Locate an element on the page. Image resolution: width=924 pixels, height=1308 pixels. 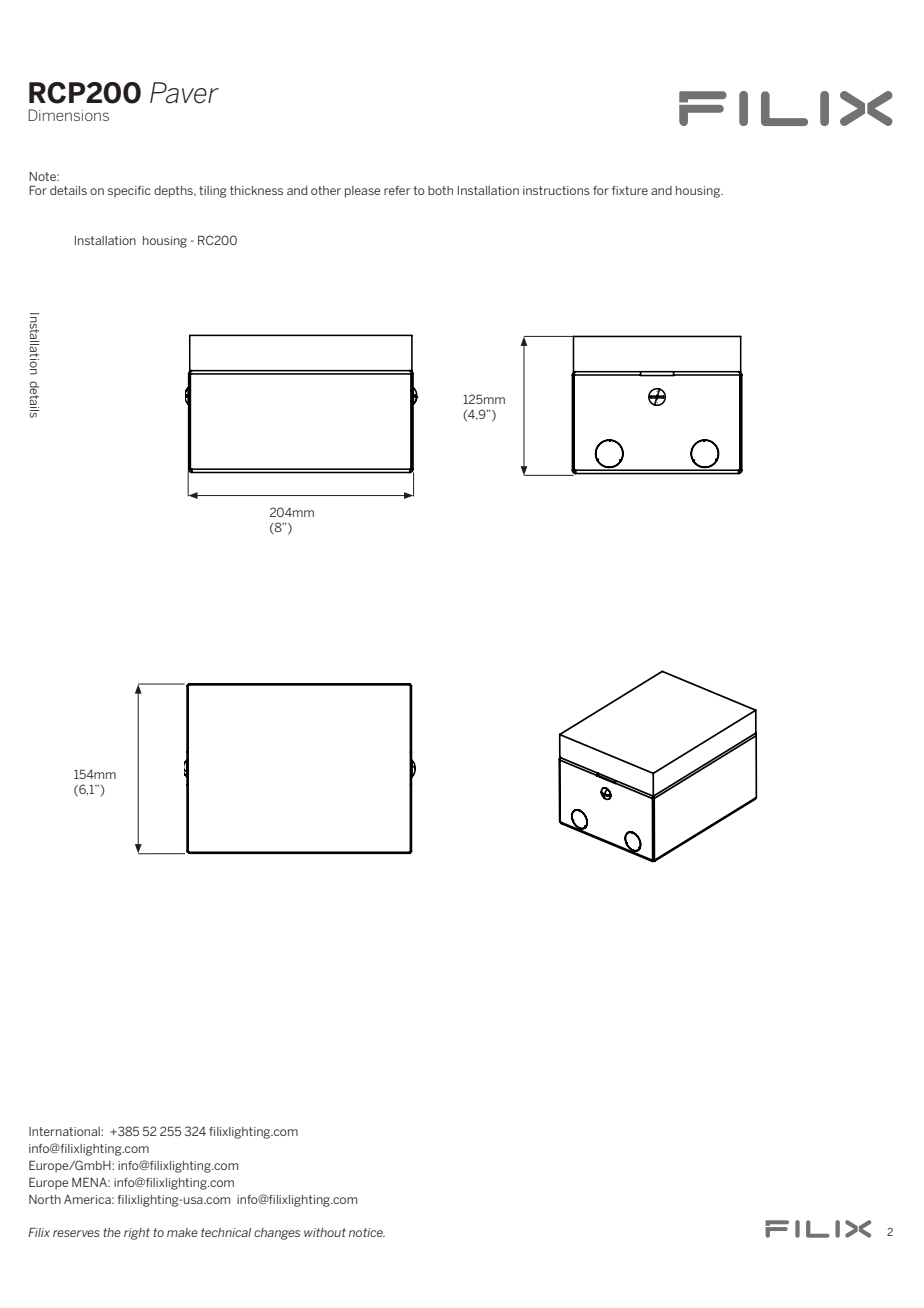
notice is located at coordinates (367, 1232).
